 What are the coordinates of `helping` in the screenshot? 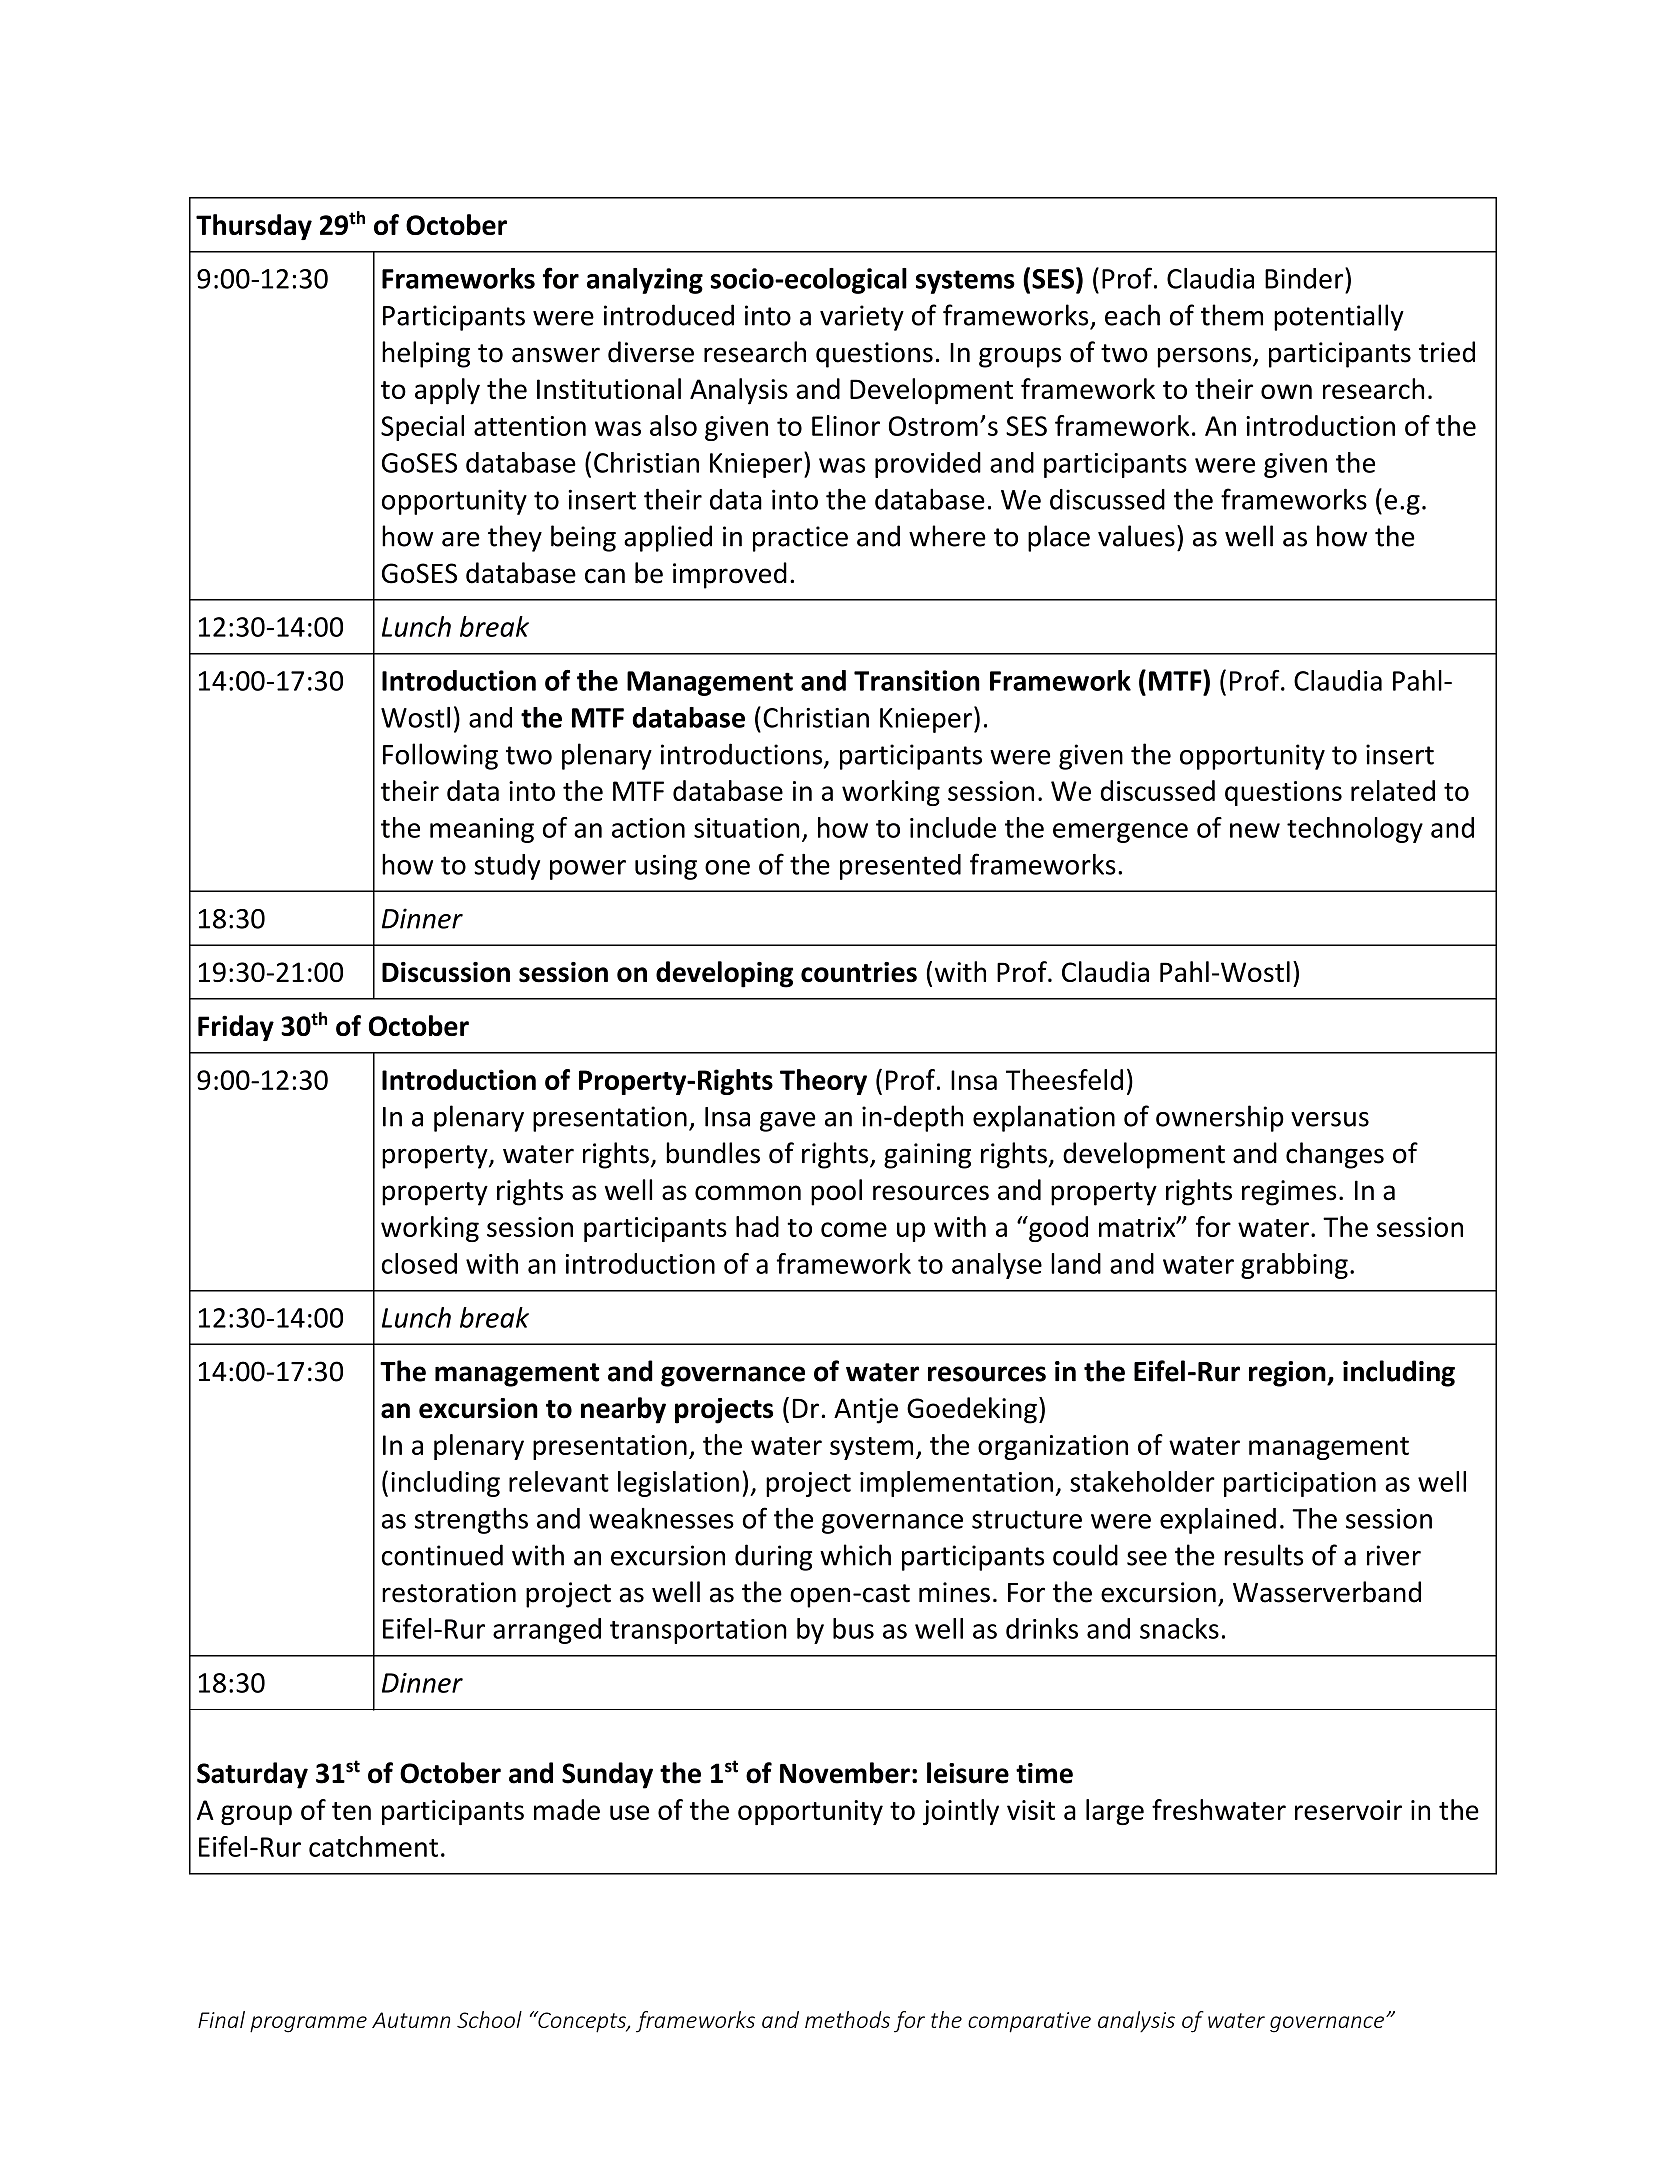 It's located at (426, 354).
